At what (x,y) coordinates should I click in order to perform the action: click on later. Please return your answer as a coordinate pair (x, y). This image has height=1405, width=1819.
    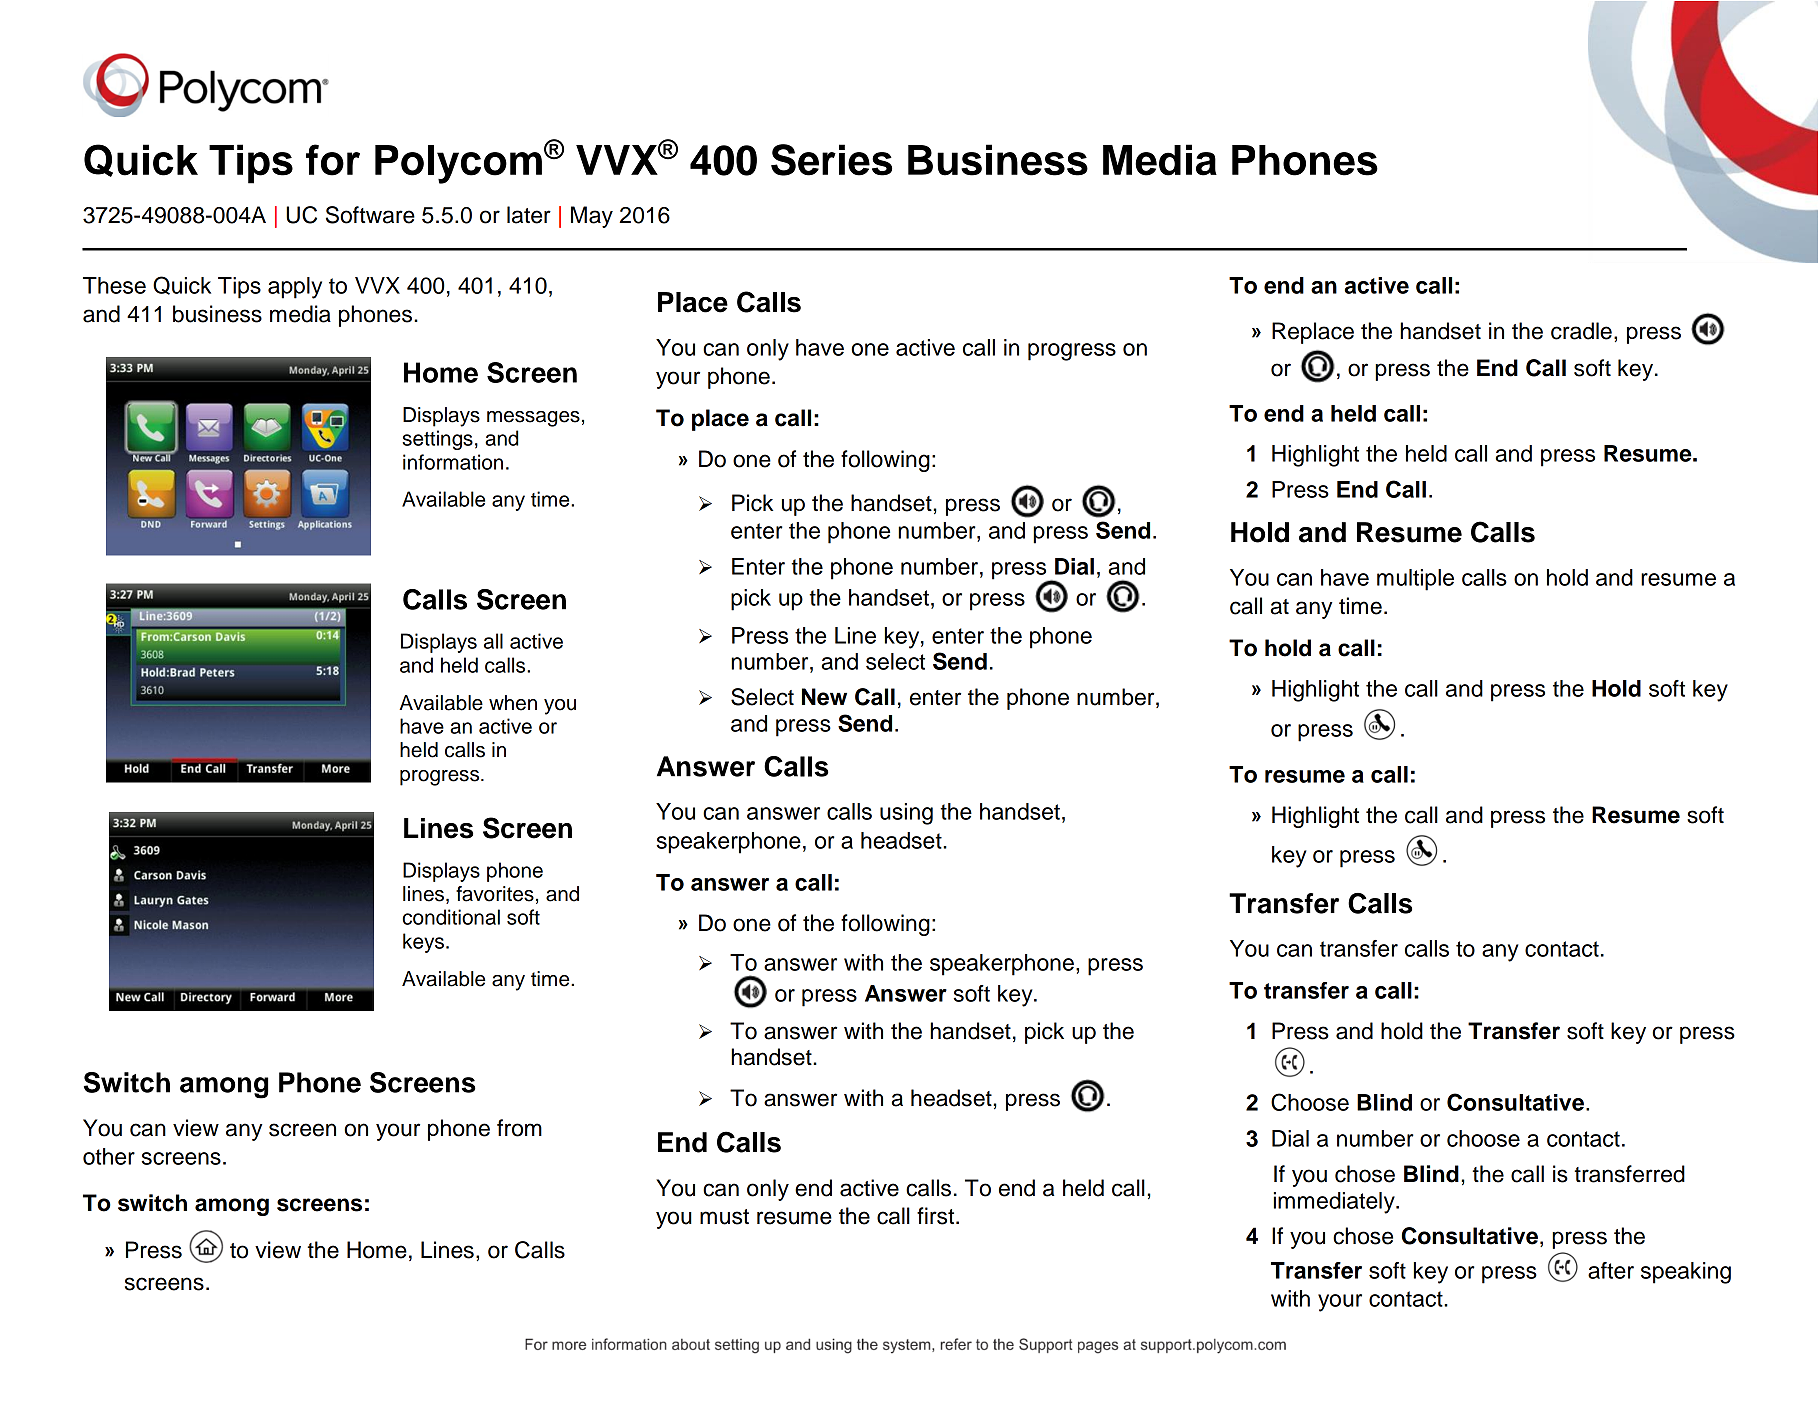
    Looking at the image, I should click on (529, 215).
